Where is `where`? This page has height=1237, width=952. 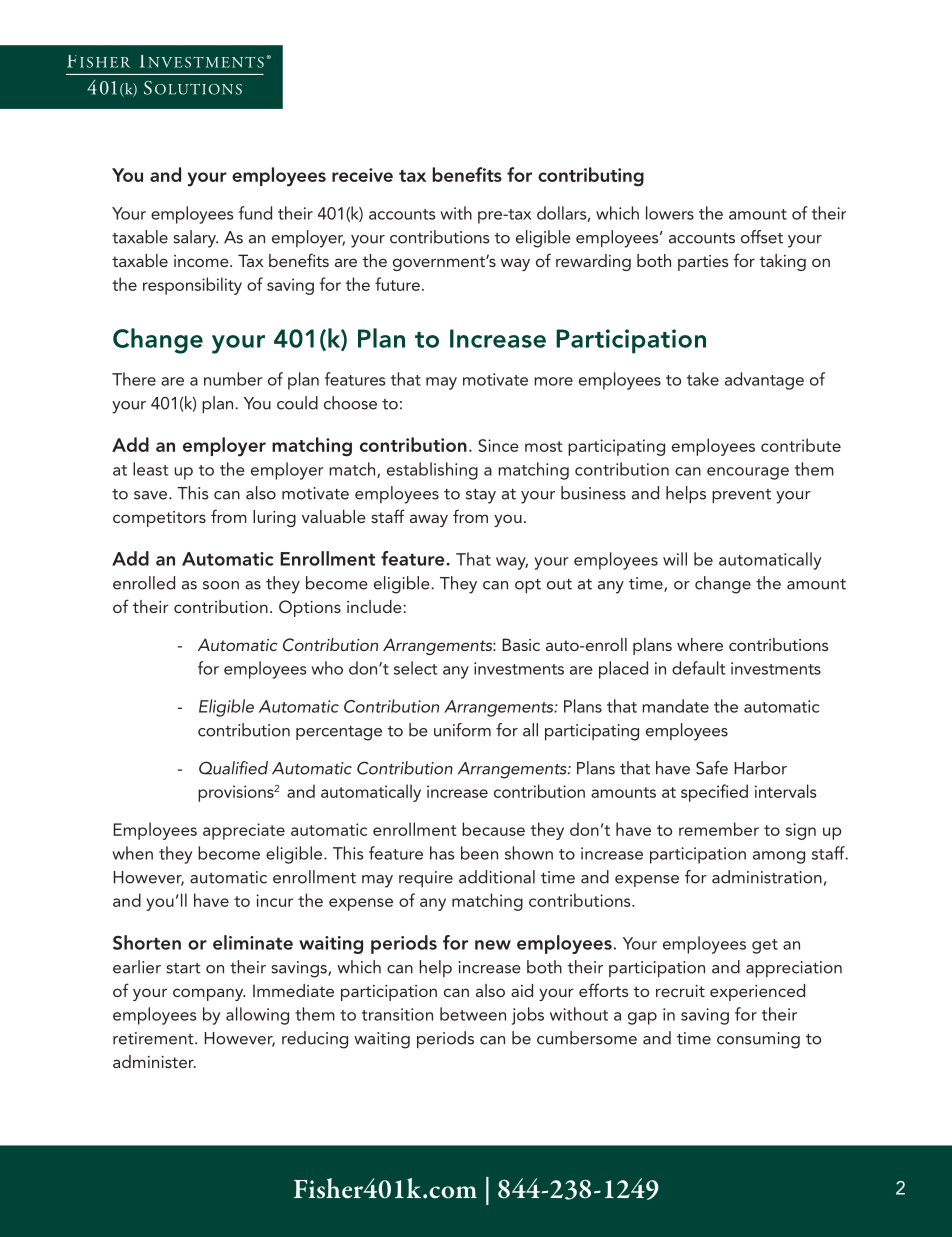
where is located at coordinates (700, 644).
